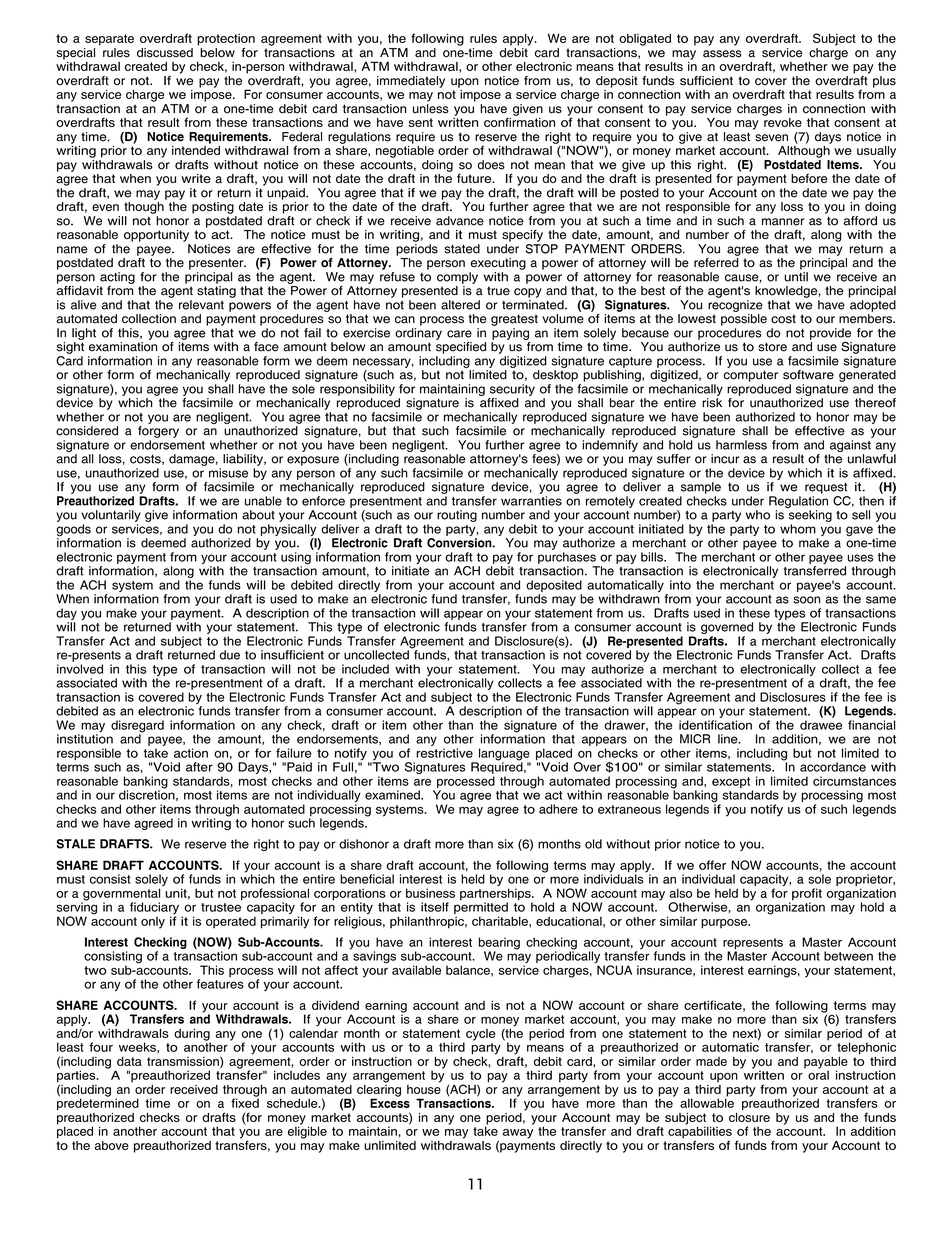 The image size is (952, 1233). I want to click on restrictive, so click(444, 753).
